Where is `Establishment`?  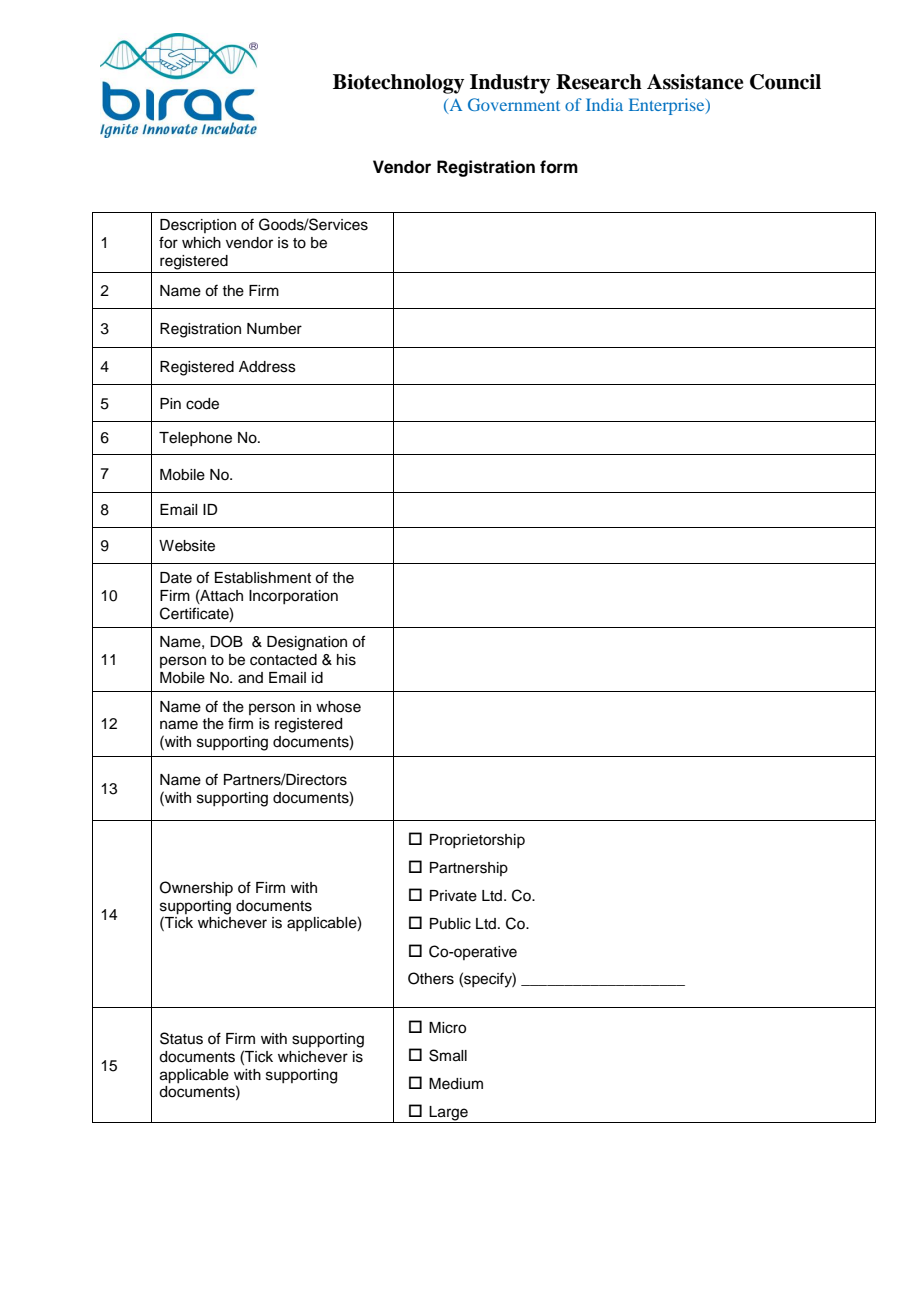
Establishment is located at coordinates (263, 578).
